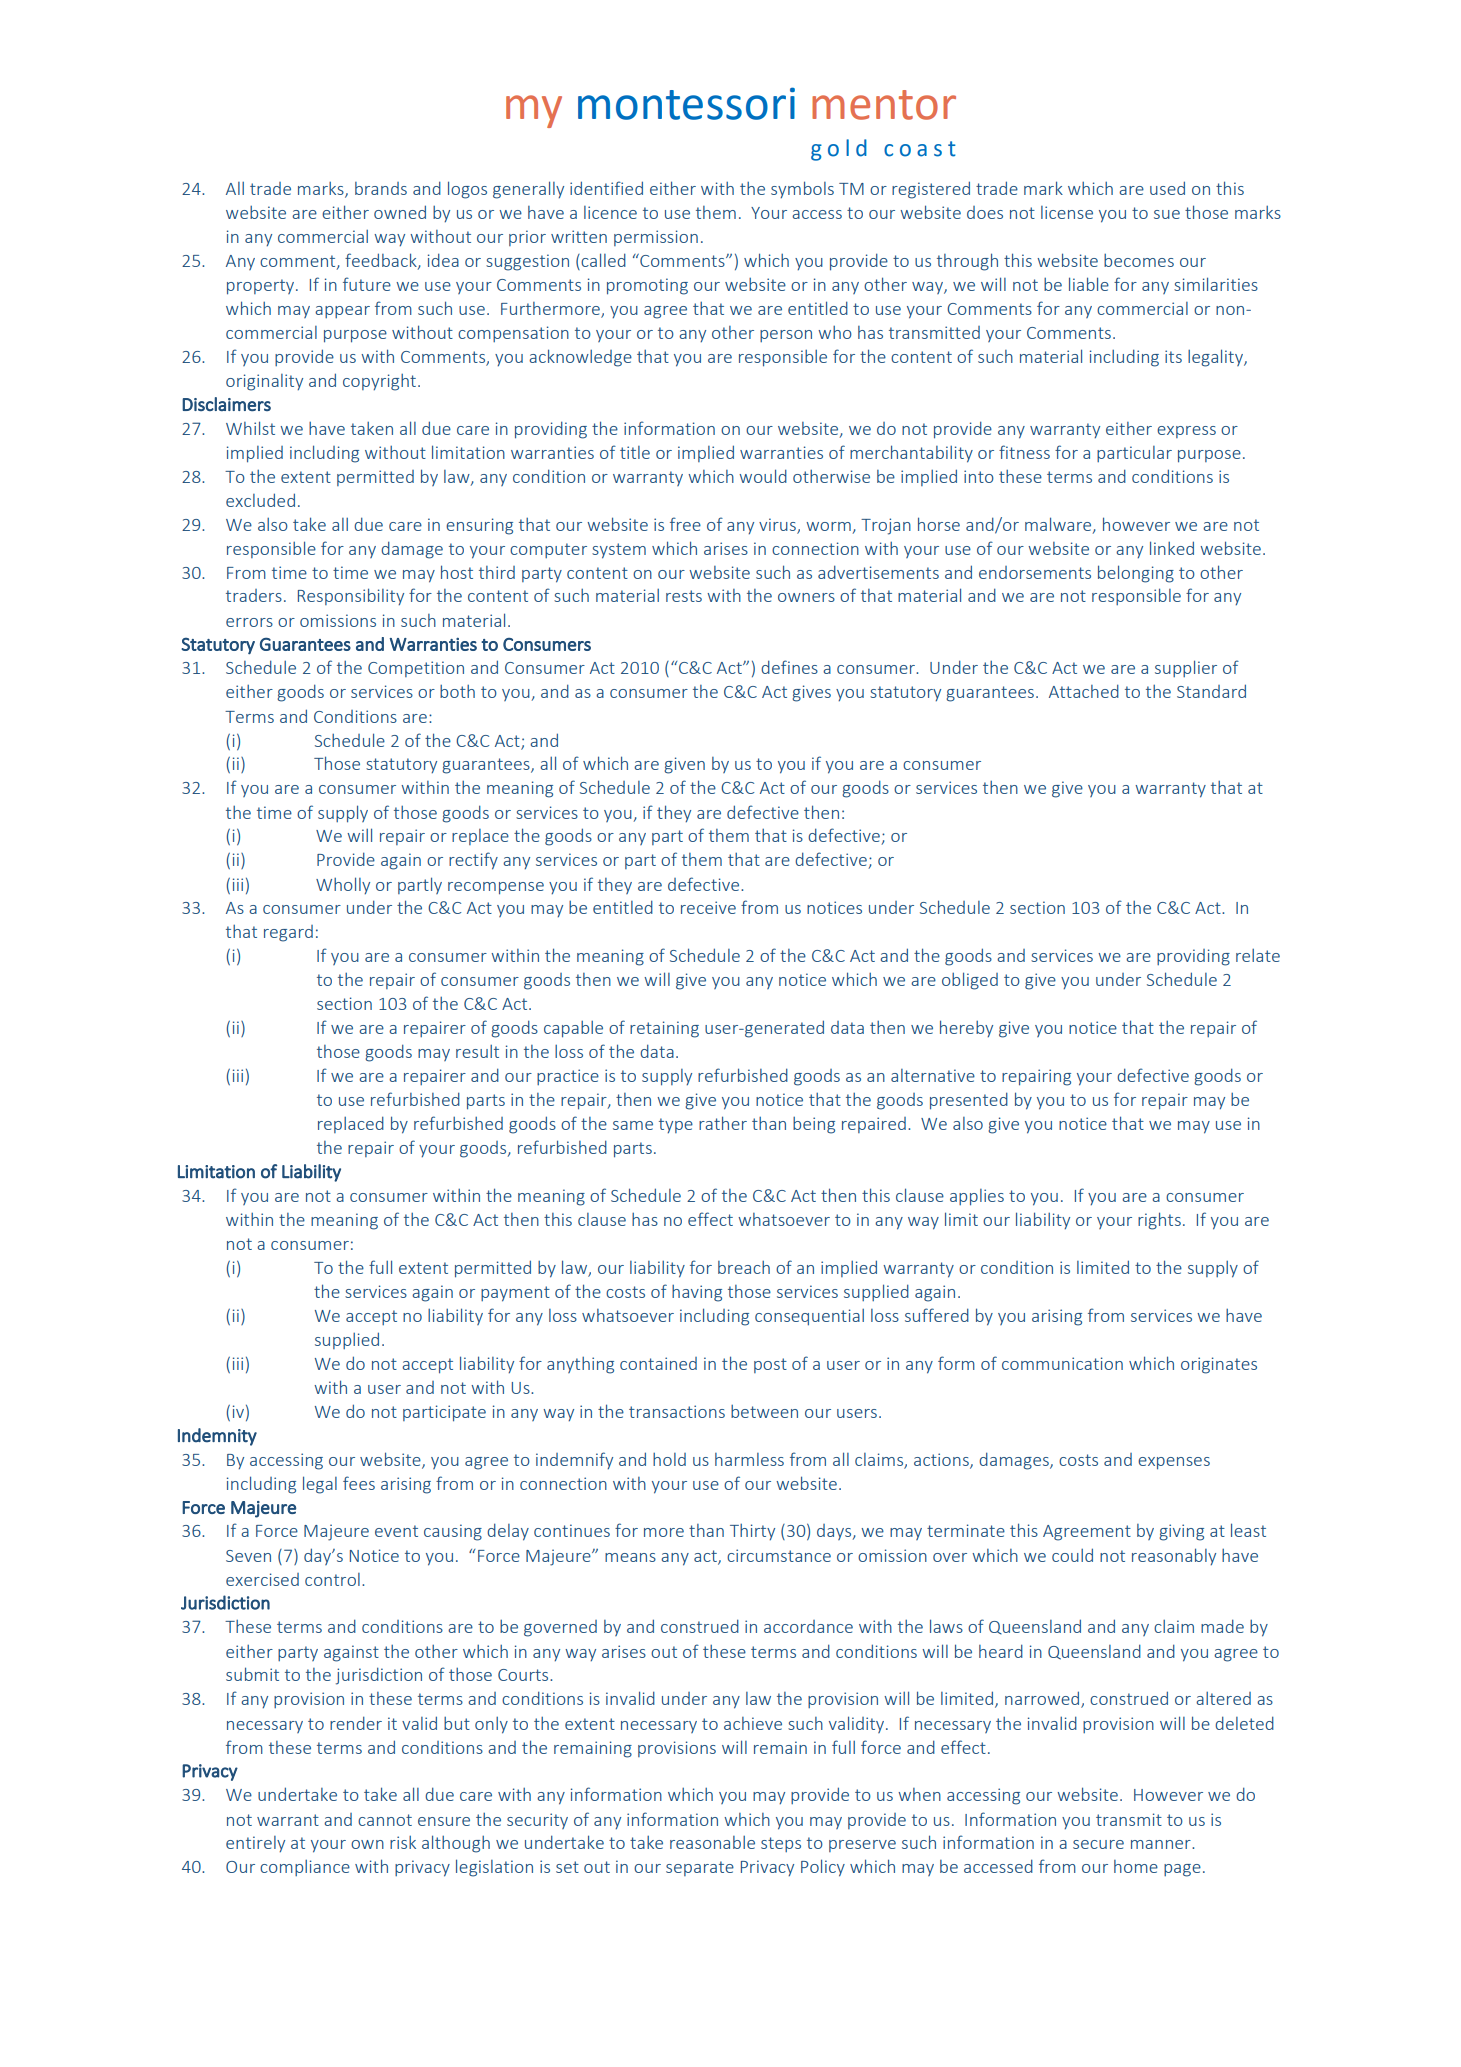 This screenshot has width=1461, height=2067. Describe the element at coordinates (1167, 188) in the screenshot. I see `used` at that location.
